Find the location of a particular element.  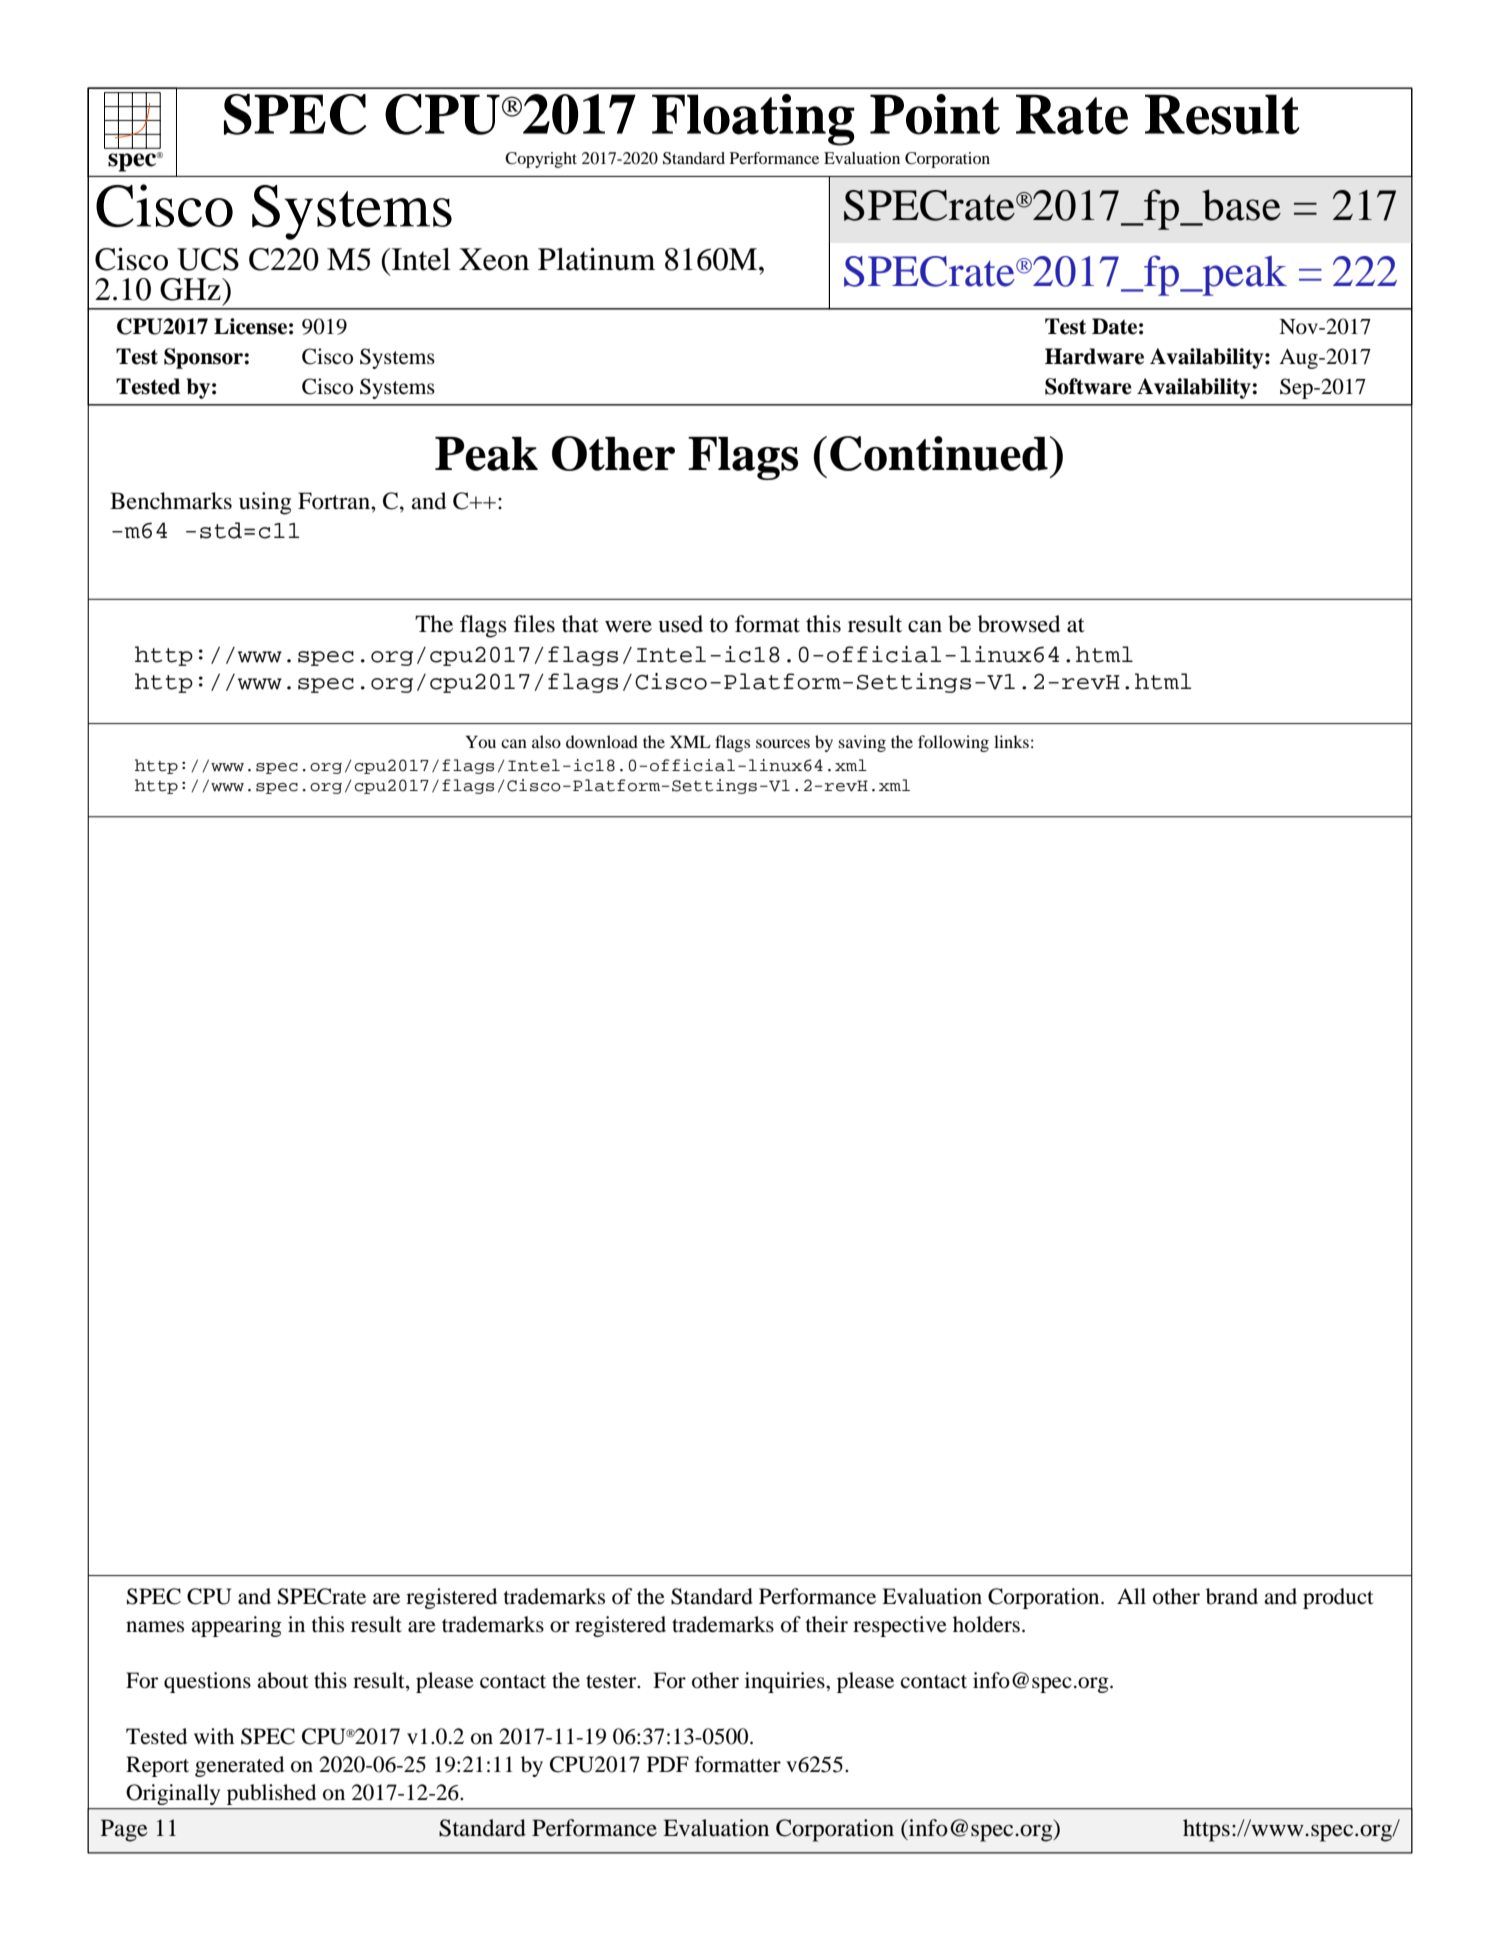

following is located at coordinates (953, 743).
